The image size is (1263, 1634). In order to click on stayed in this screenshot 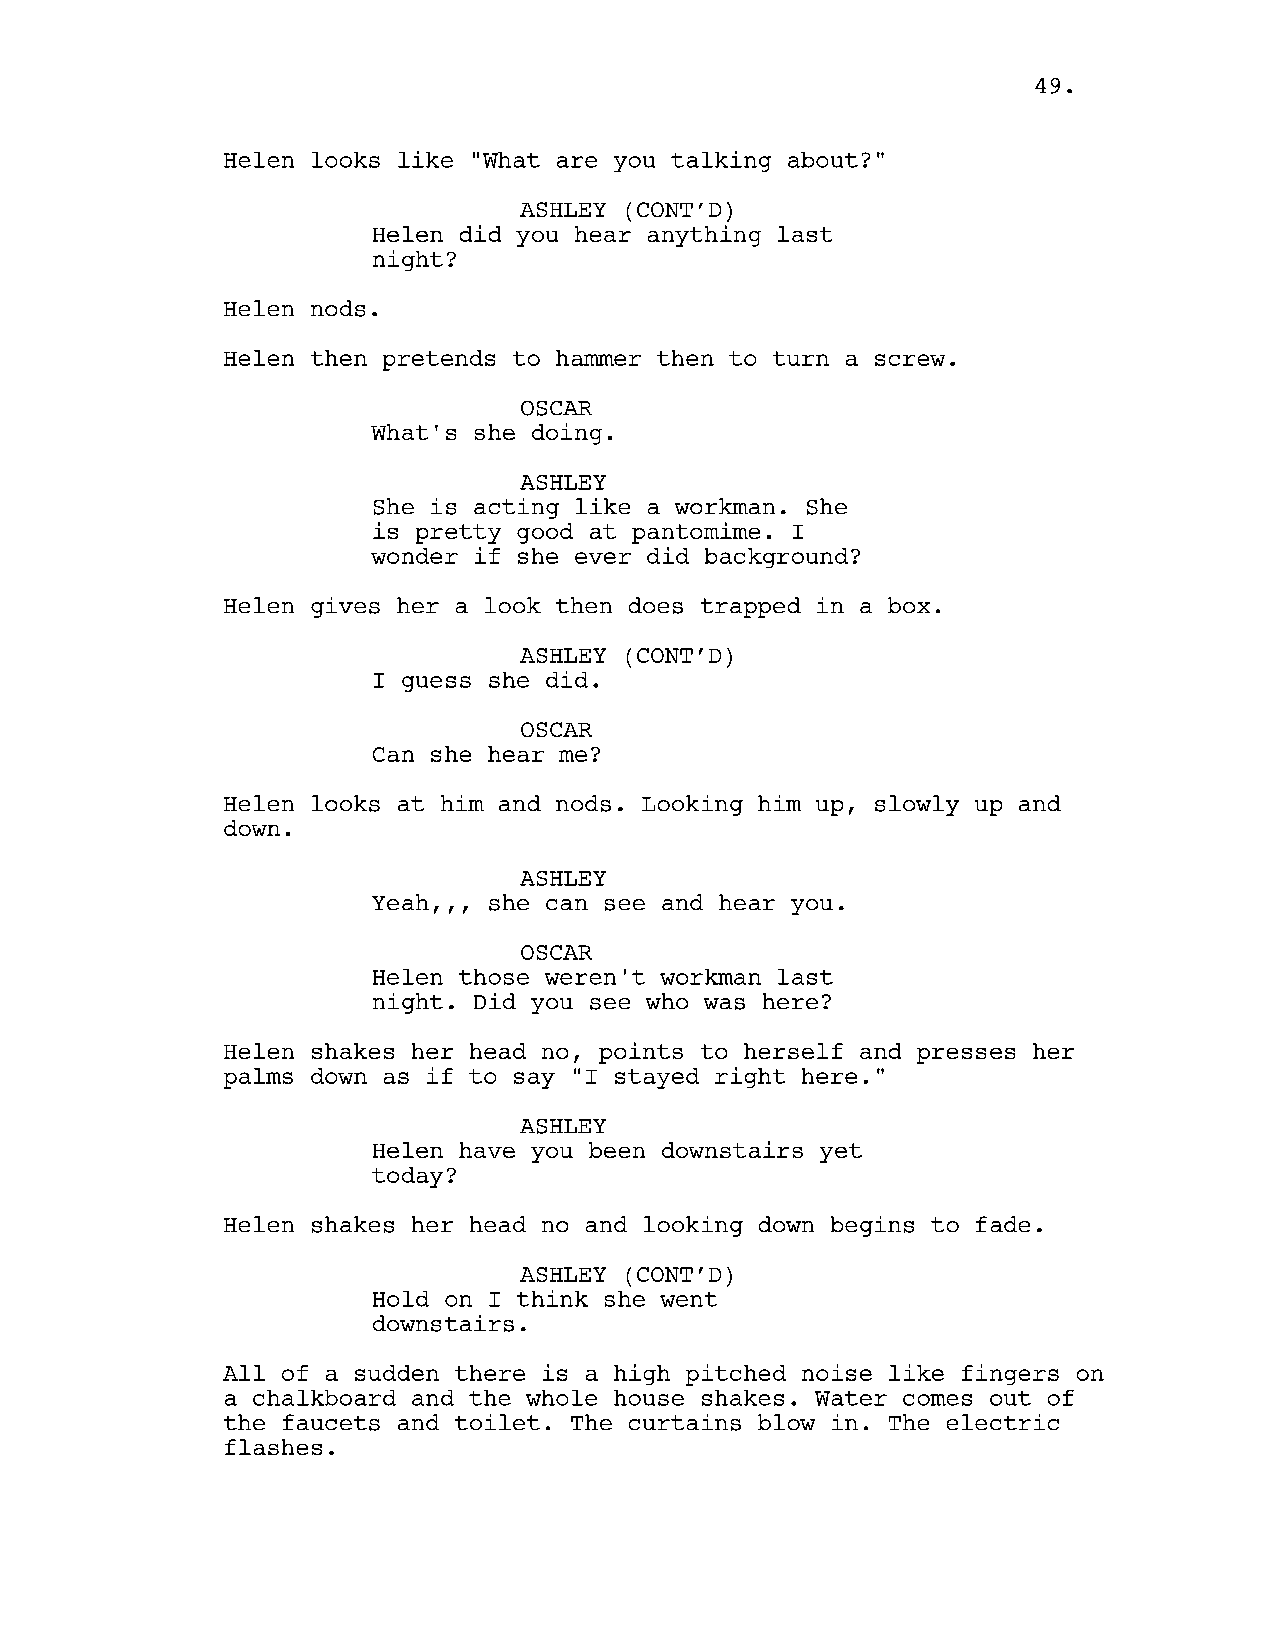, I will do `click(657, 1078)`.
